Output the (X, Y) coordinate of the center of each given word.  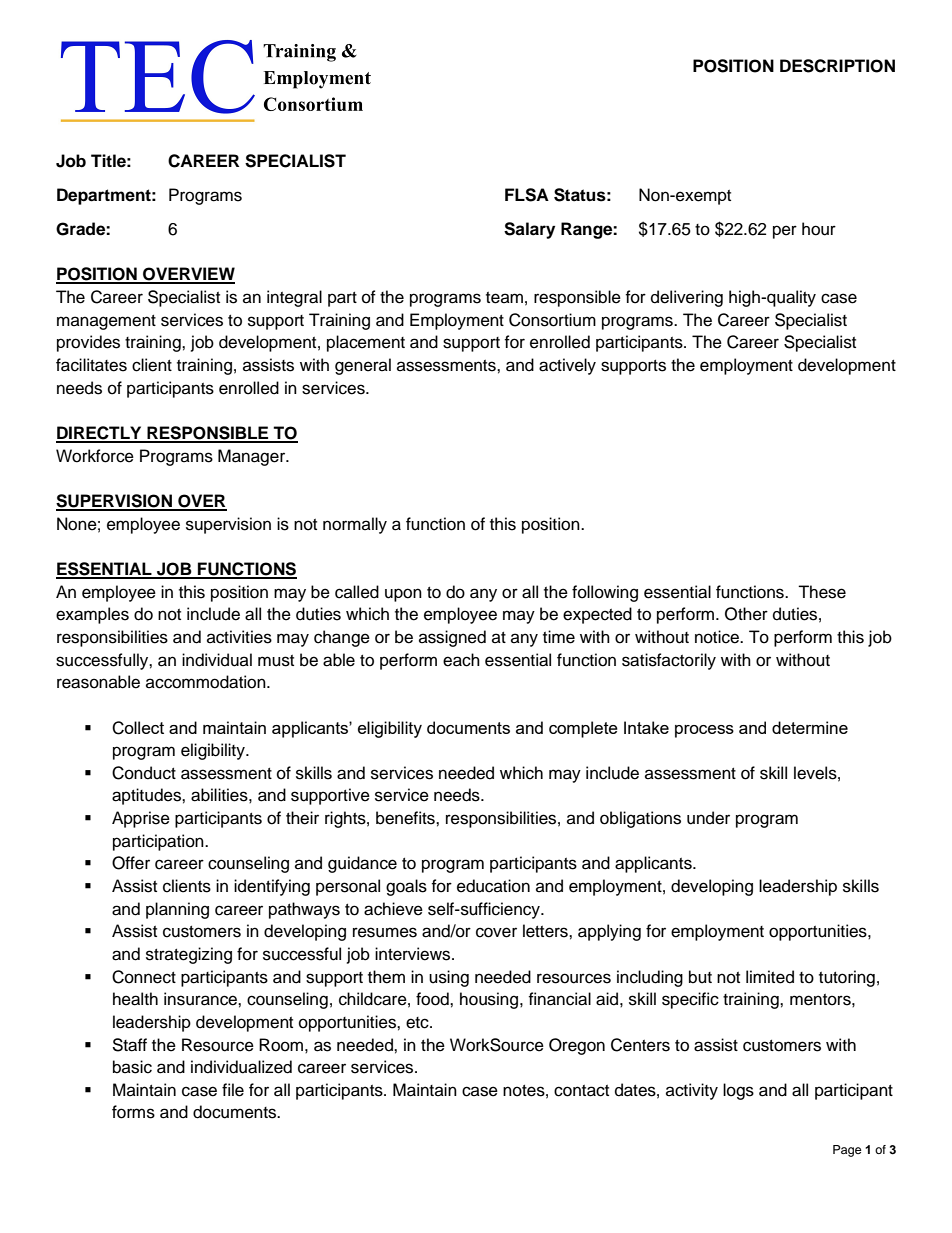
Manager (253, 457)
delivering (687, 298)
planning (177, 910)
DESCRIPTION (837, 66)
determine (810, 727)
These (822, 592)
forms (133, 1112)
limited (770, 977)
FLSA (527, 195)
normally (355, 525)
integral (294, 298)
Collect (138, 728)
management (106, 322)
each (461, 660)
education (493, 886)
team (504, 298)
